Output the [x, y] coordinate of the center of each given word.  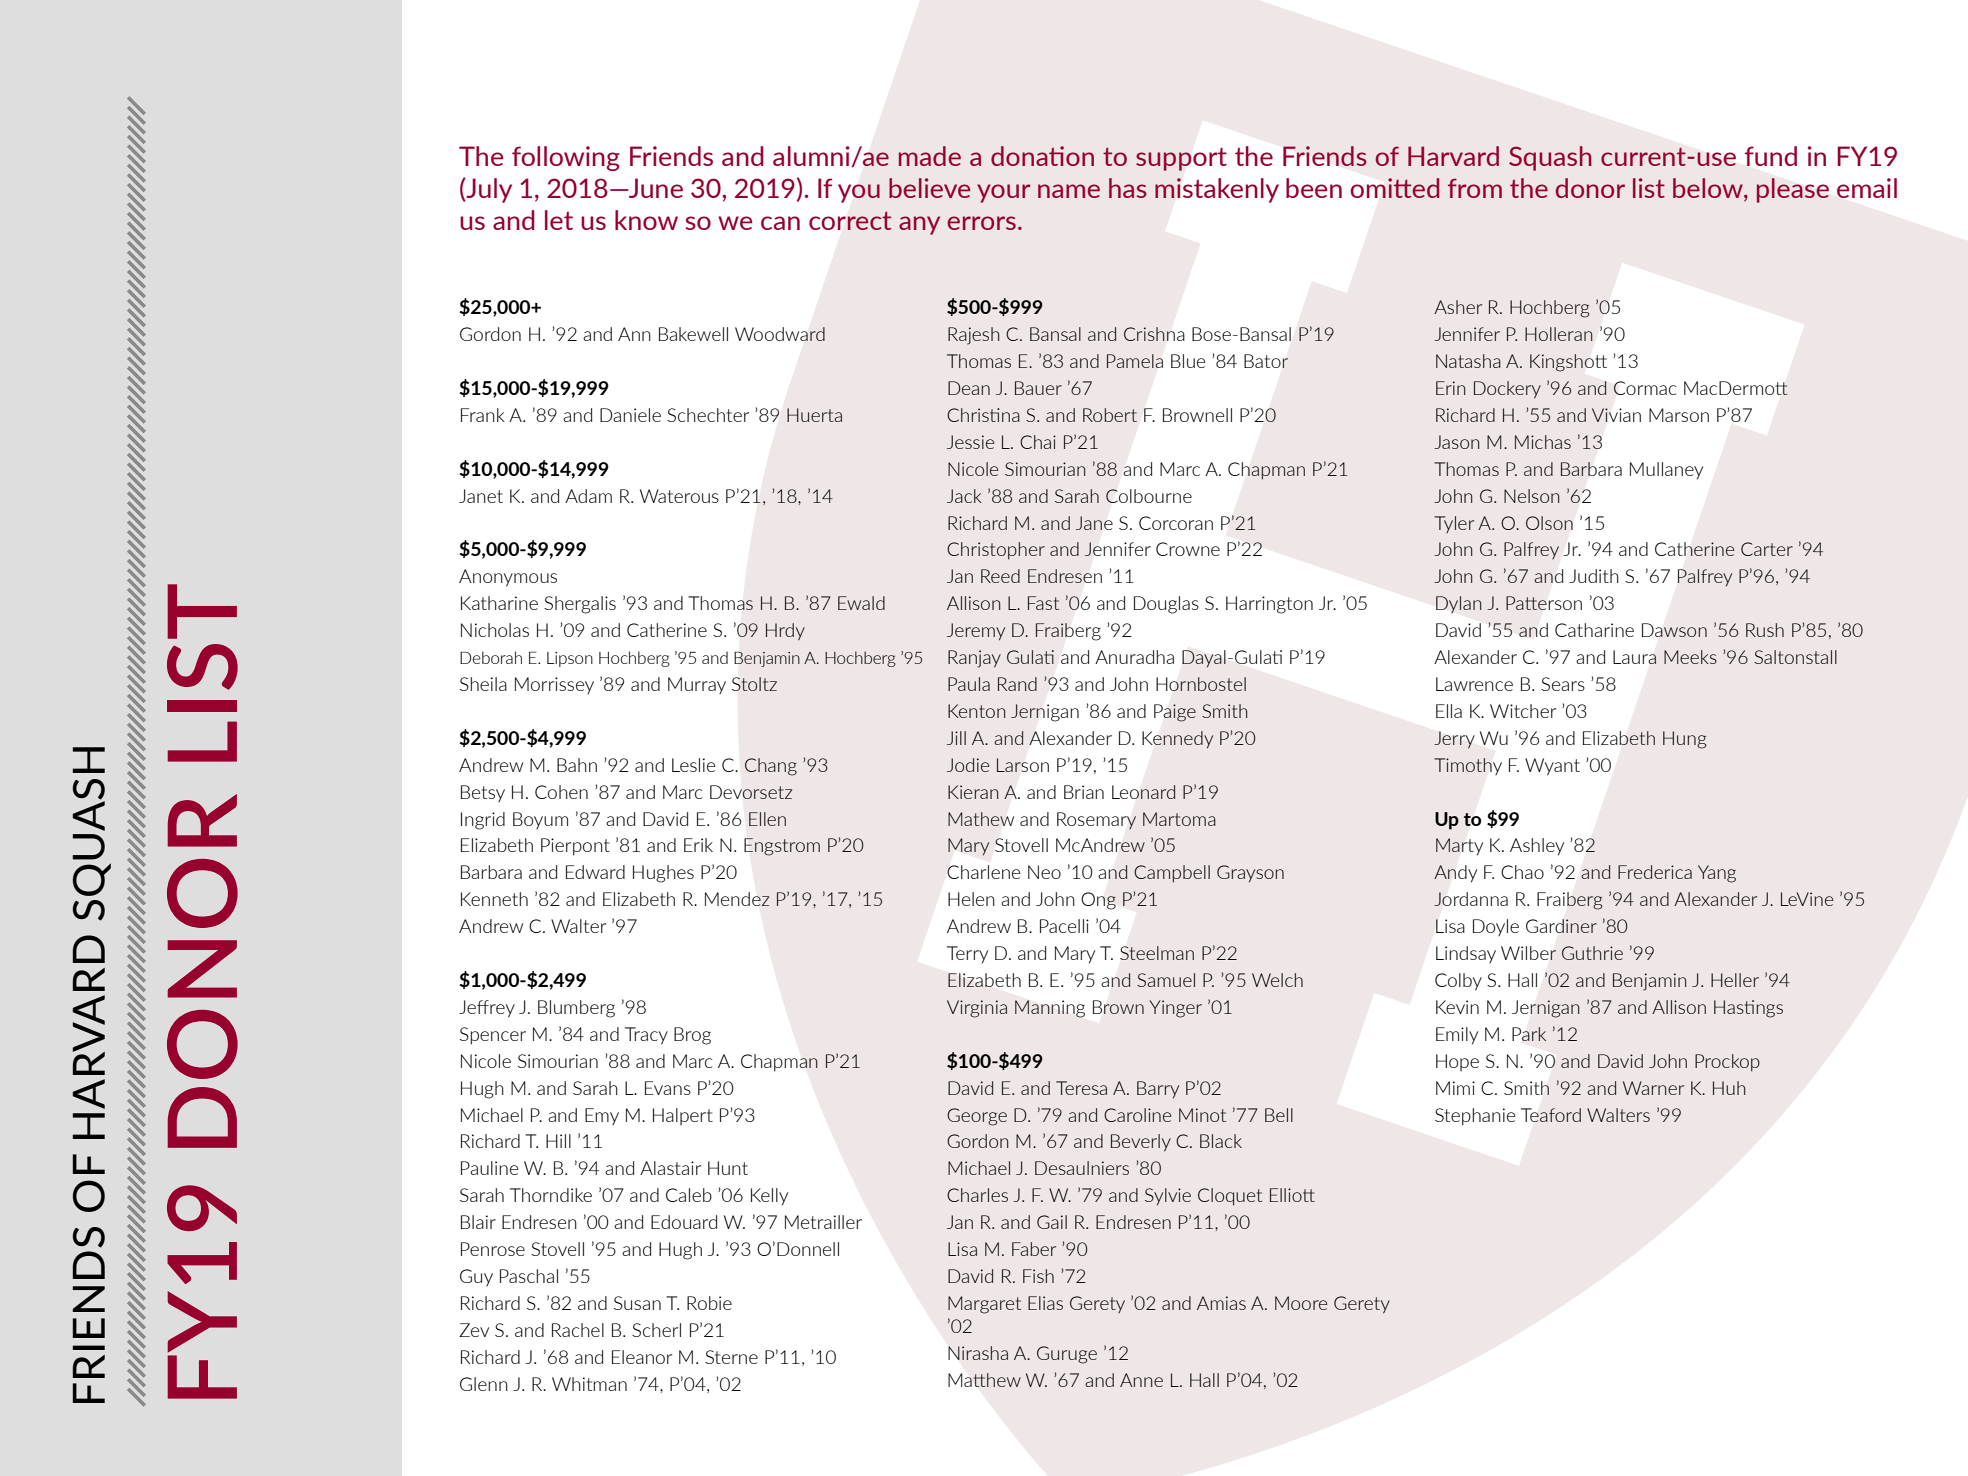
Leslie [693, 765]
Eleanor [642, 1357]
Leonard [1143, 792]
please [1793, 190]
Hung [1684, 740]
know [646, 220]
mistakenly [1217, 190]
